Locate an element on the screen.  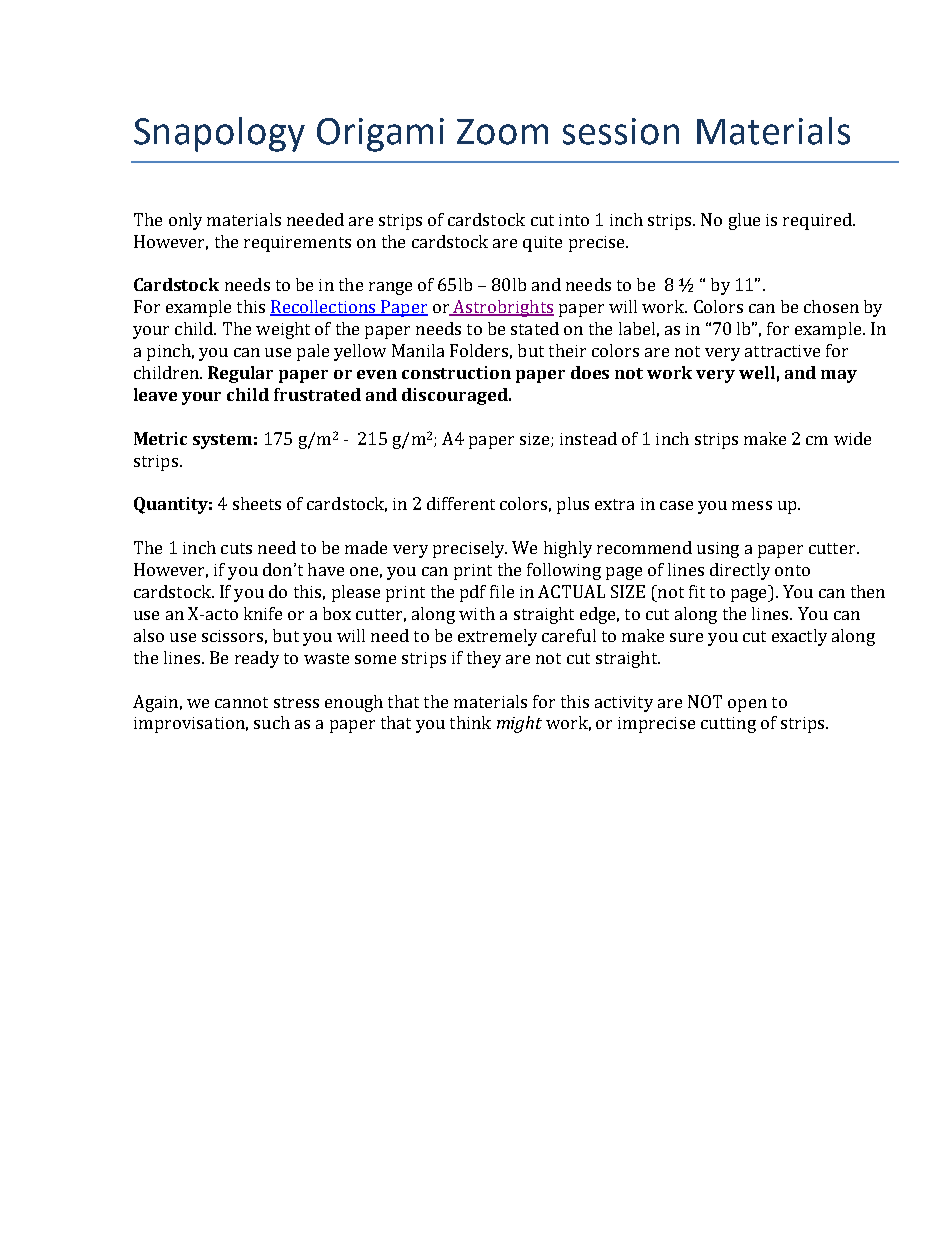
attractive is located at coordinates (782, 351).
